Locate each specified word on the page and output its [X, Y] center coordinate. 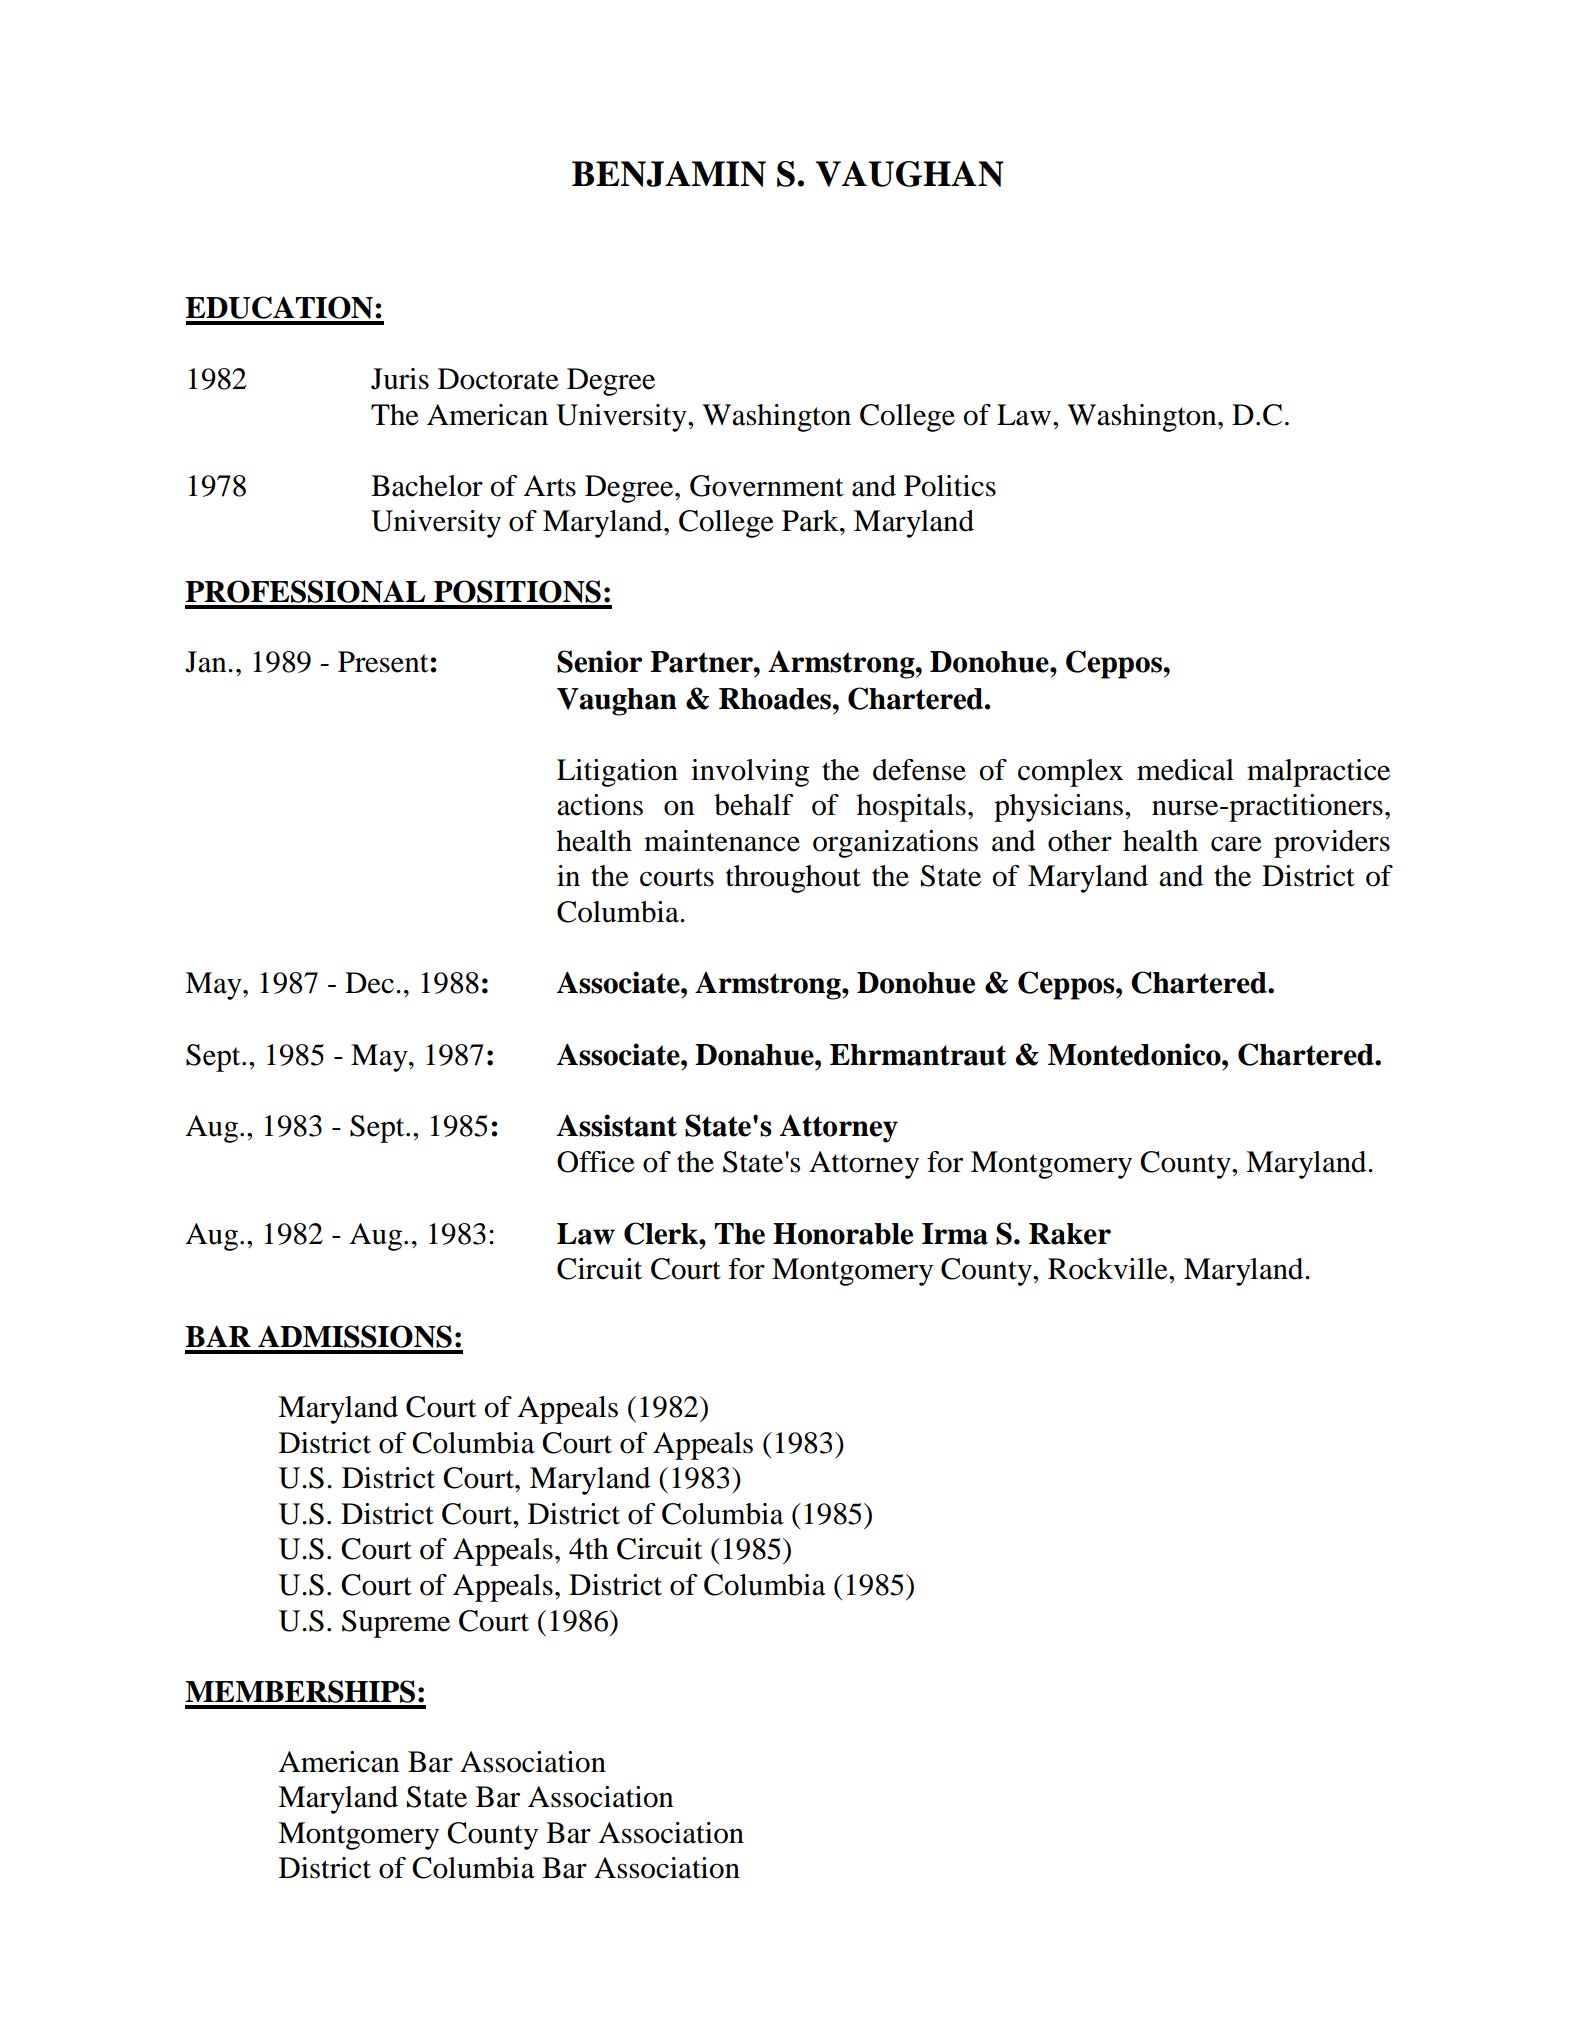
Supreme [396, 1624]
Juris [400, 379]
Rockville [1109, 1269]
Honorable [843, 1234]
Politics [950, 486]
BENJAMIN [669, 174]
